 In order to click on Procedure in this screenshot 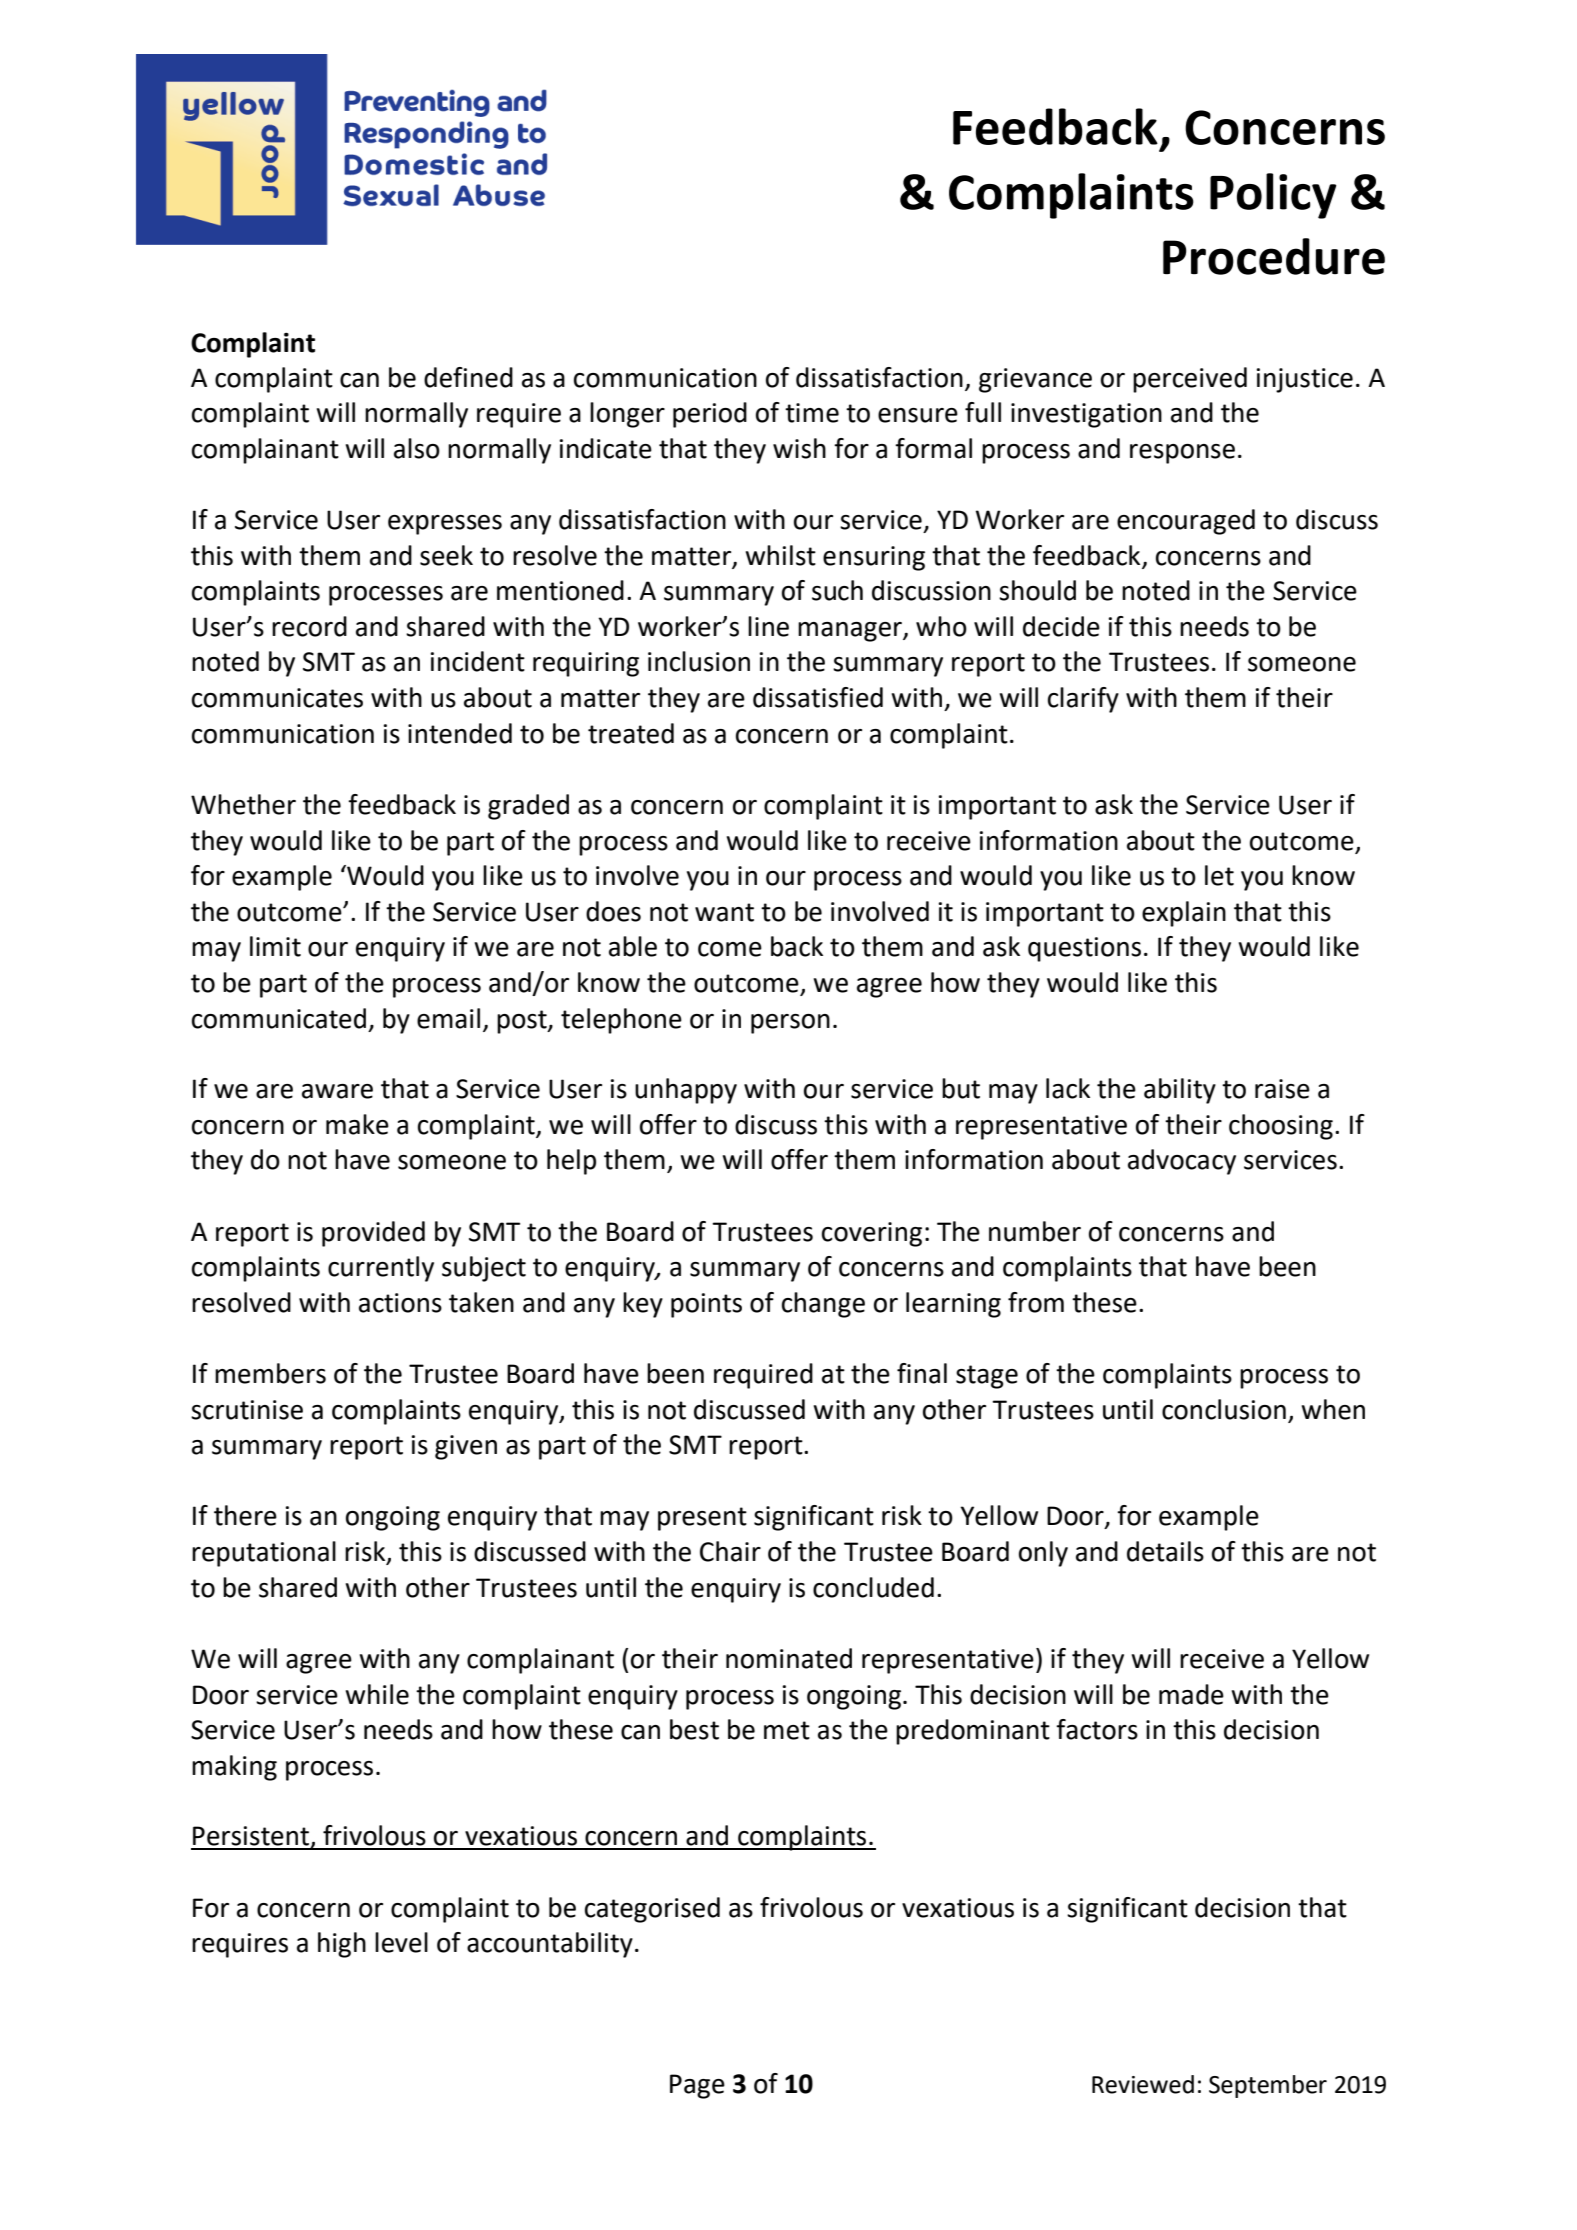, I will do `click(1274, 256)`.
